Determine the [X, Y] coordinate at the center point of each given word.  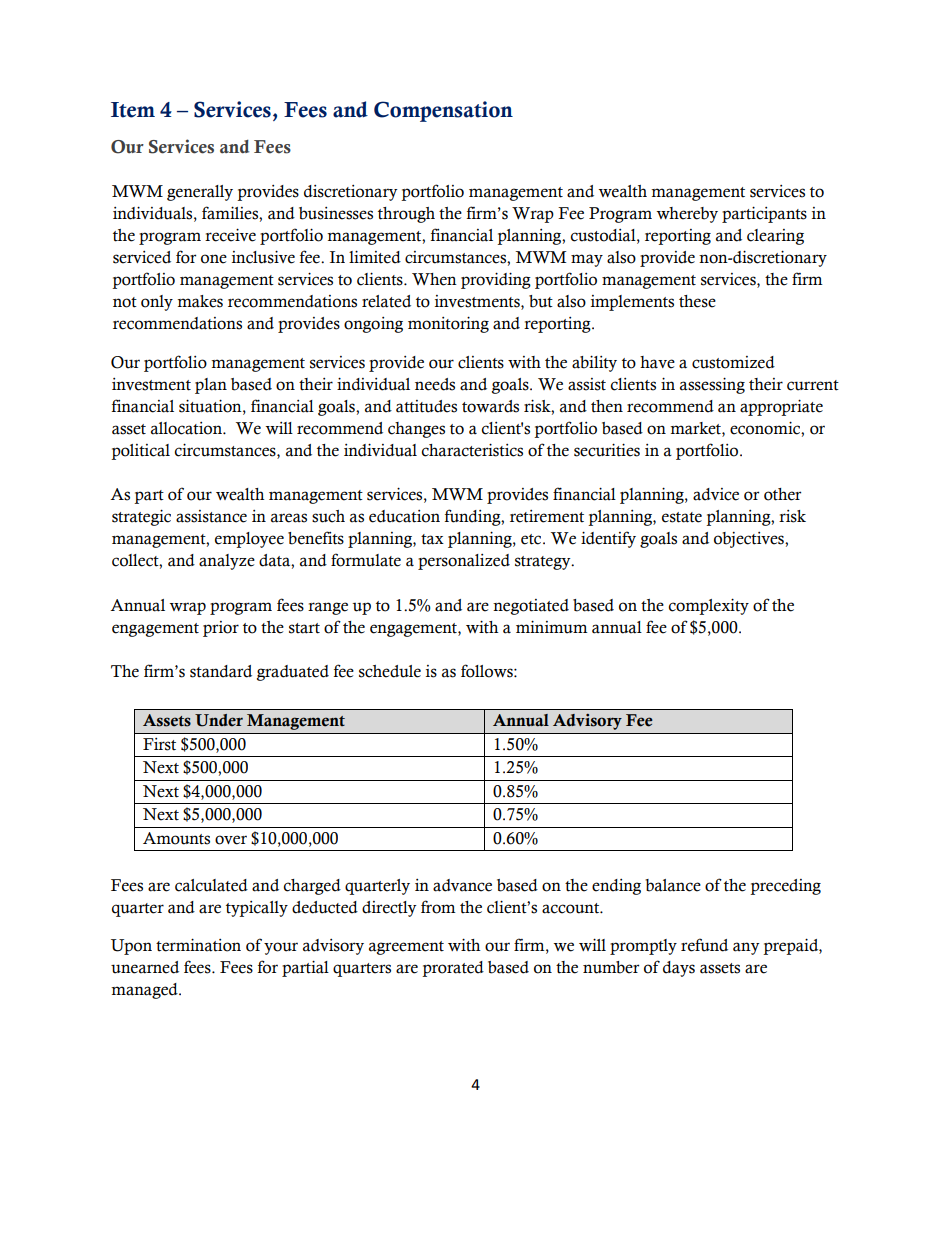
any [746, 948]
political [140, 452]
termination [198, 945]
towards [490, 406]
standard [221, 671]
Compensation [443, 111]
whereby [687, 215]
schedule [390, 671]
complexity [708, 606]
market [696, 428]
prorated [453, 969]
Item [133, 110]
